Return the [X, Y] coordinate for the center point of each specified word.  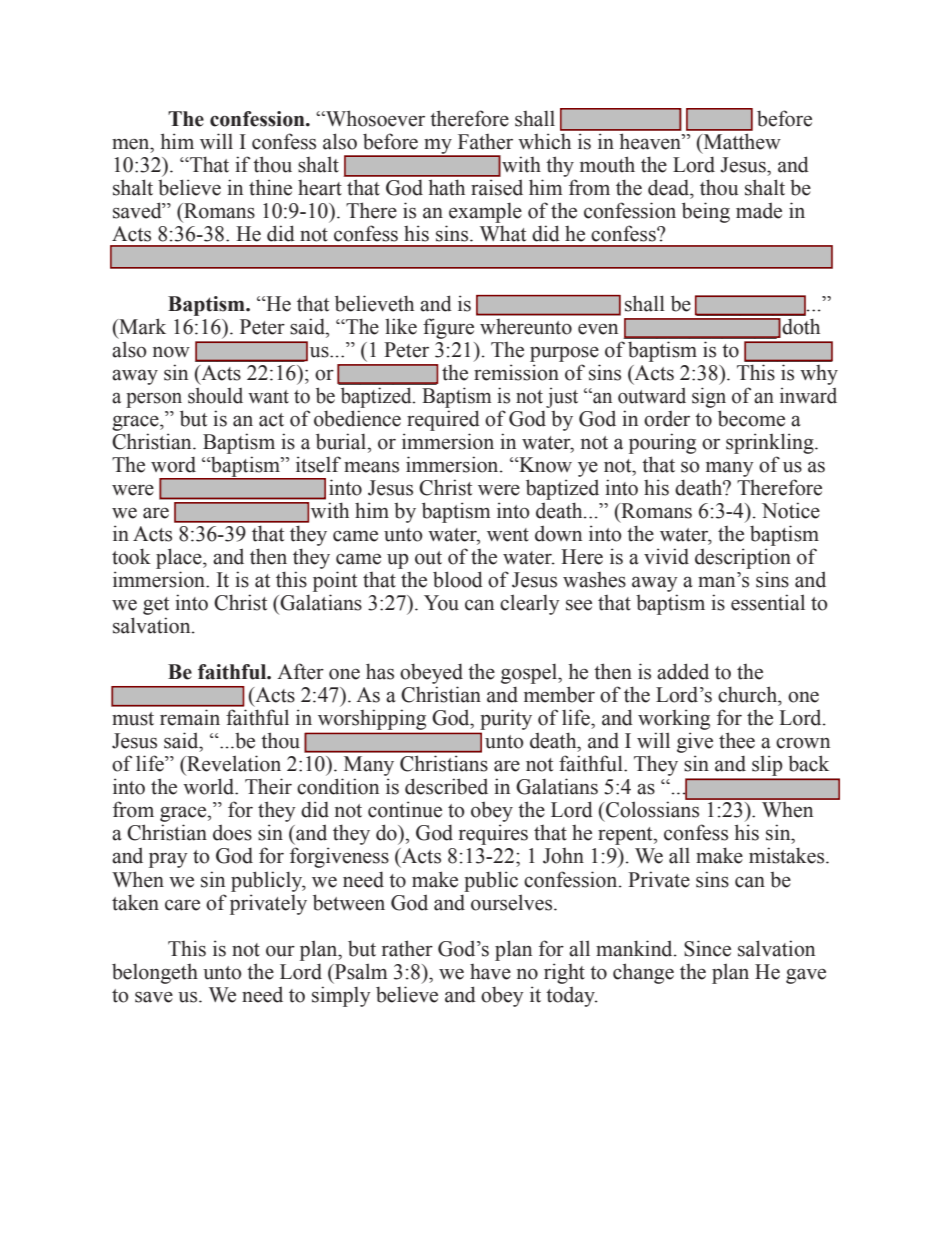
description [743, 558]
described [446, 786]
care [182, 905]
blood [458, 579]
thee [737, 740]
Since [707, 948]
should [215, 395]
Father [485, 142]
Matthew [741, 141]
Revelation [233, 763]
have [490, 972]
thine [270, 187]
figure [448, 328]
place [180, 558]
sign [709, 397]
